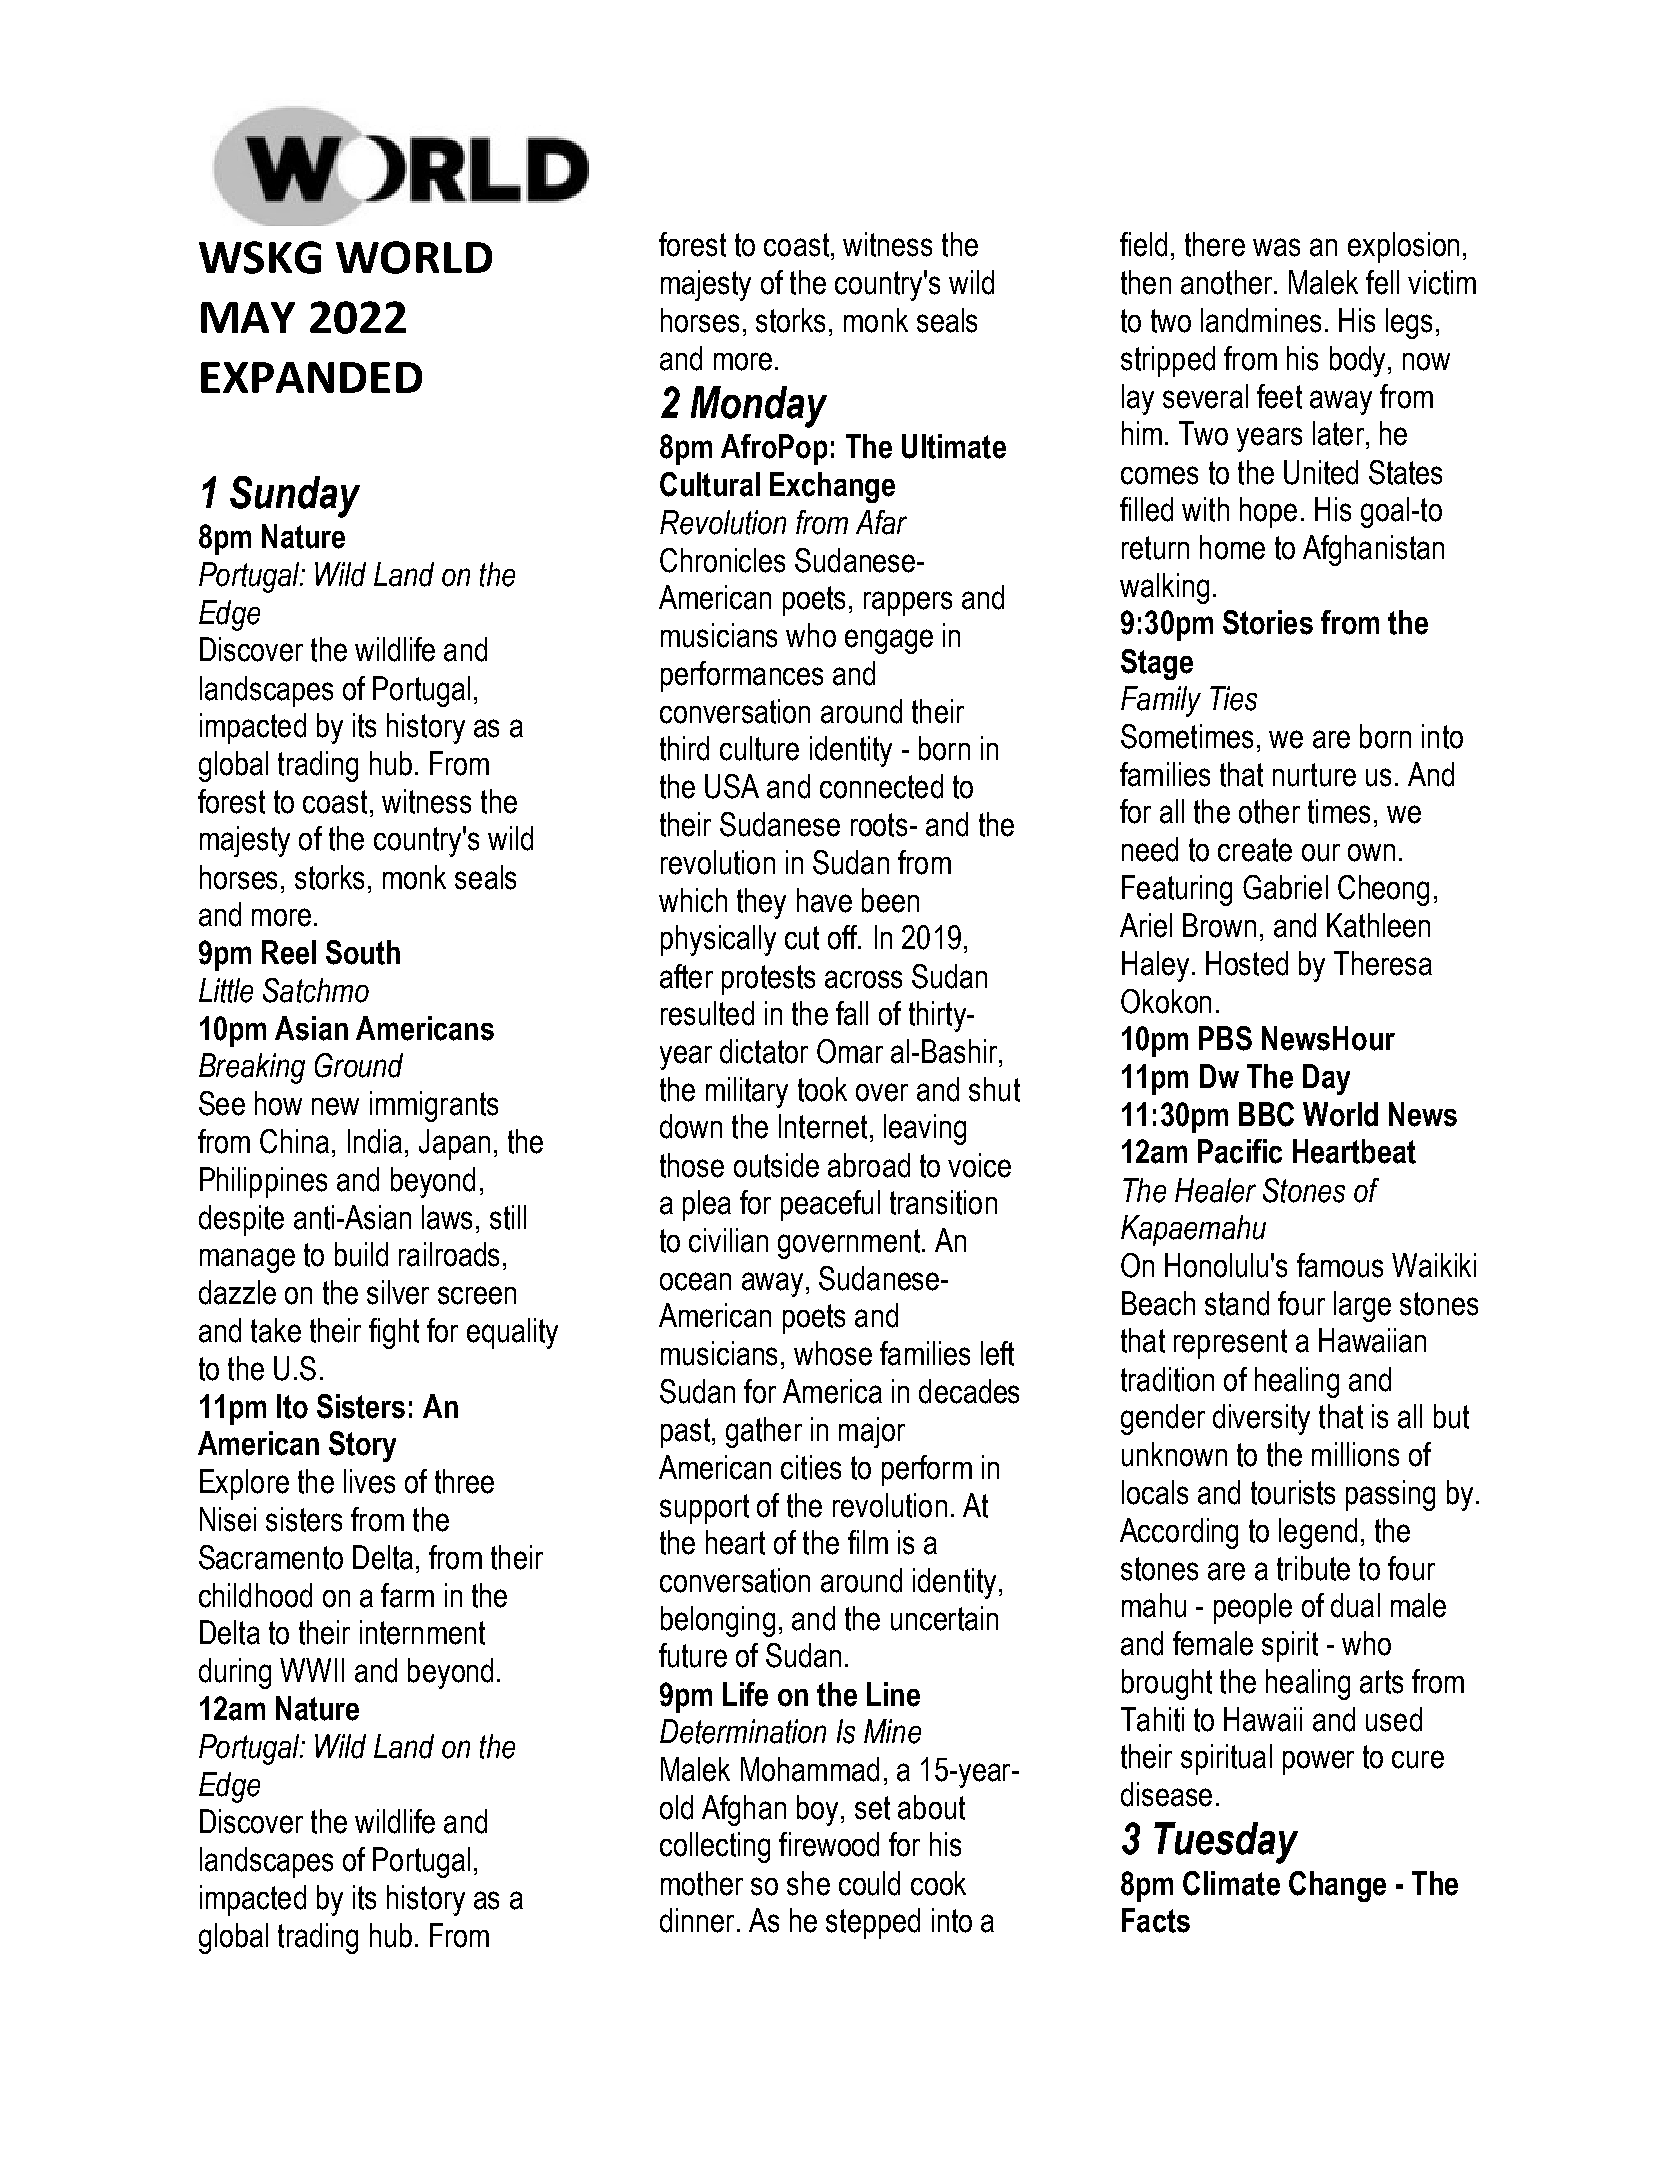  What do you see at coordinates (295, 497) in the screenshot?
I see `Sunday` at bounding box center [295, 497].
